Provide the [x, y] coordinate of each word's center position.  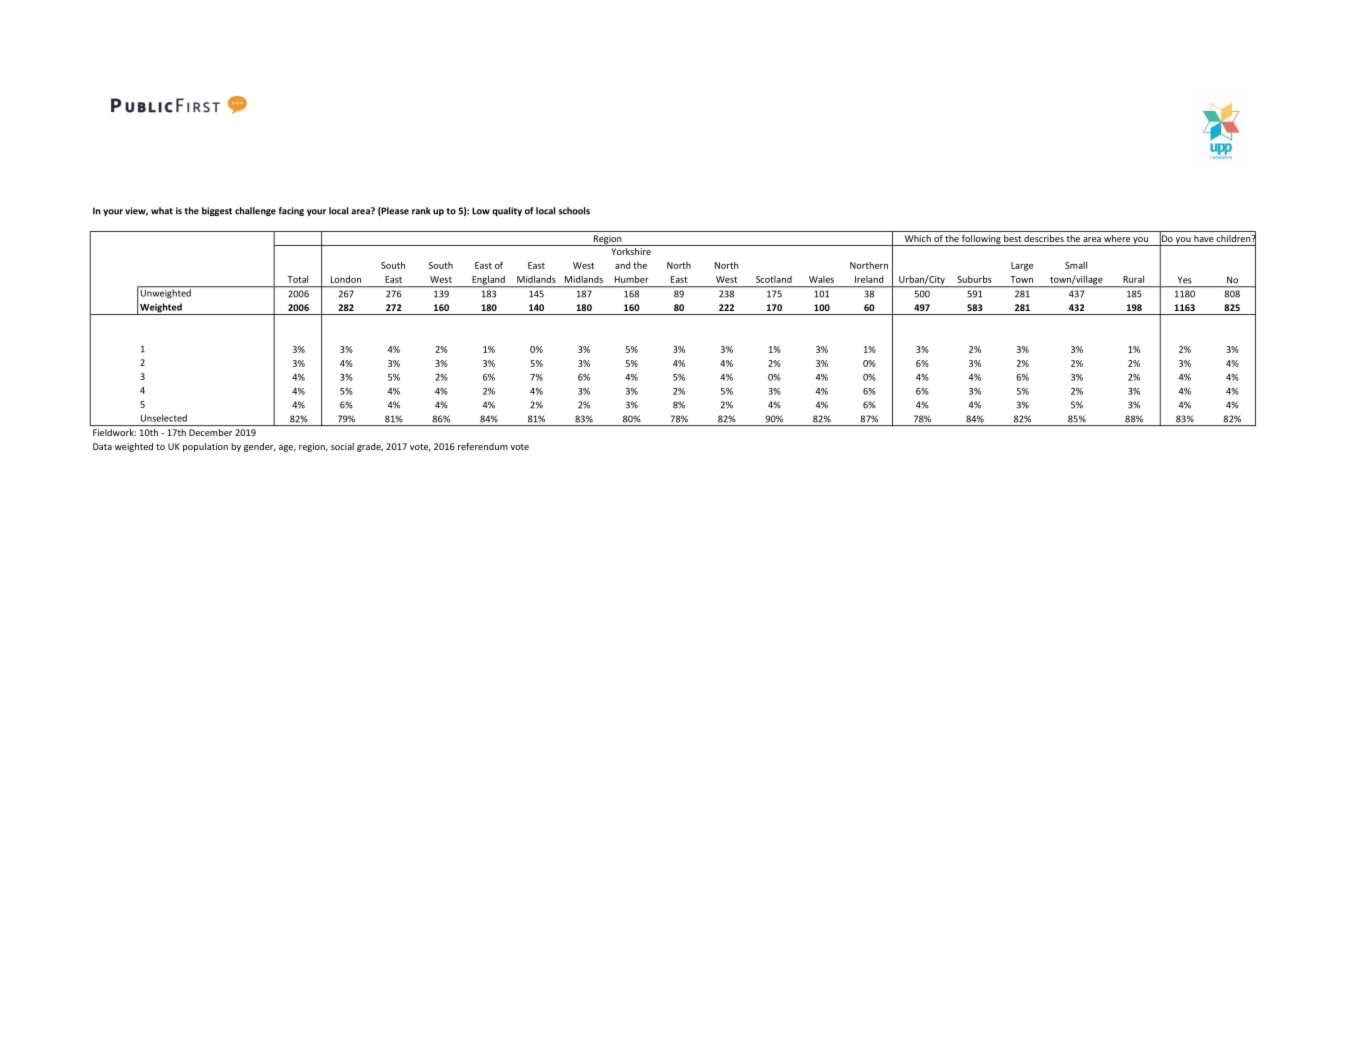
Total [297, 279]
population [205, 447]
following [981, 240]
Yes [1184, 280]
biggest [217, 211]
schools [574, 211]
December [210, 432]
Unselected [164, 418]
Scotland [774, 279]
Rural [1133, 279]
